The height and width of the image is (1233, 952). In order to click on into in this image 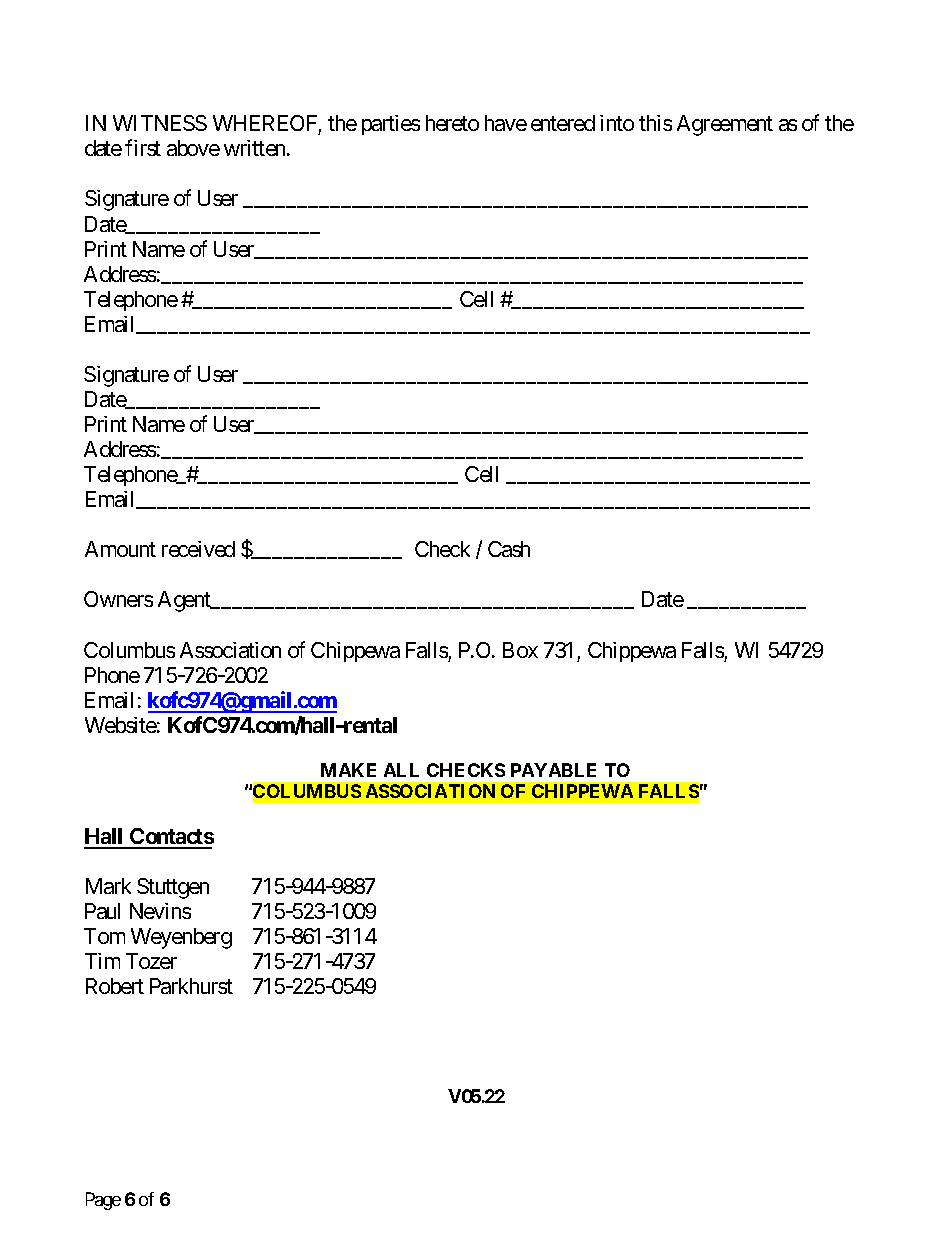, I will do `click(617, 123)`.
